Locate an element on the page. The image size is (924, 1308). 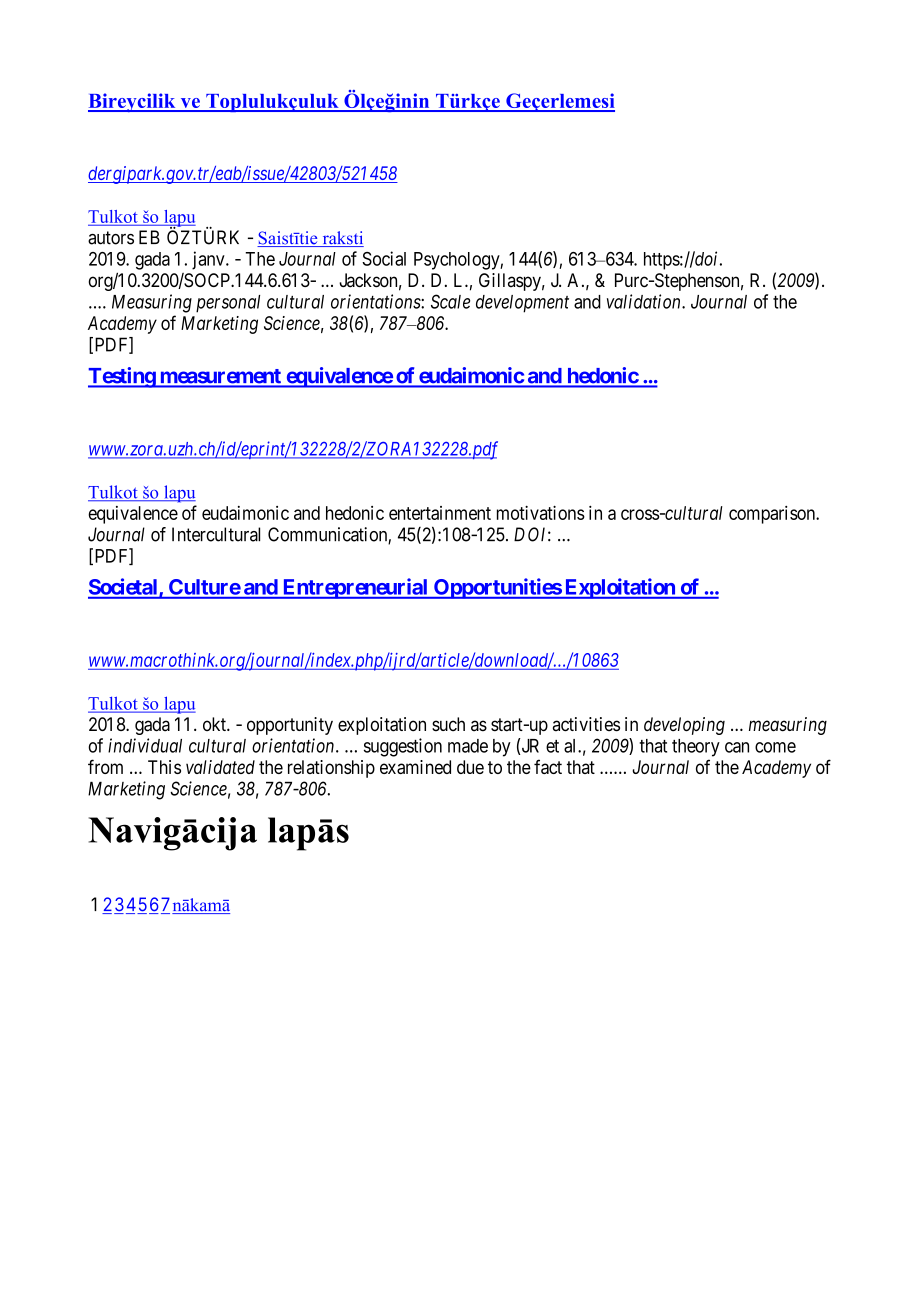
entertainment is located at coordinates (440, 513).
